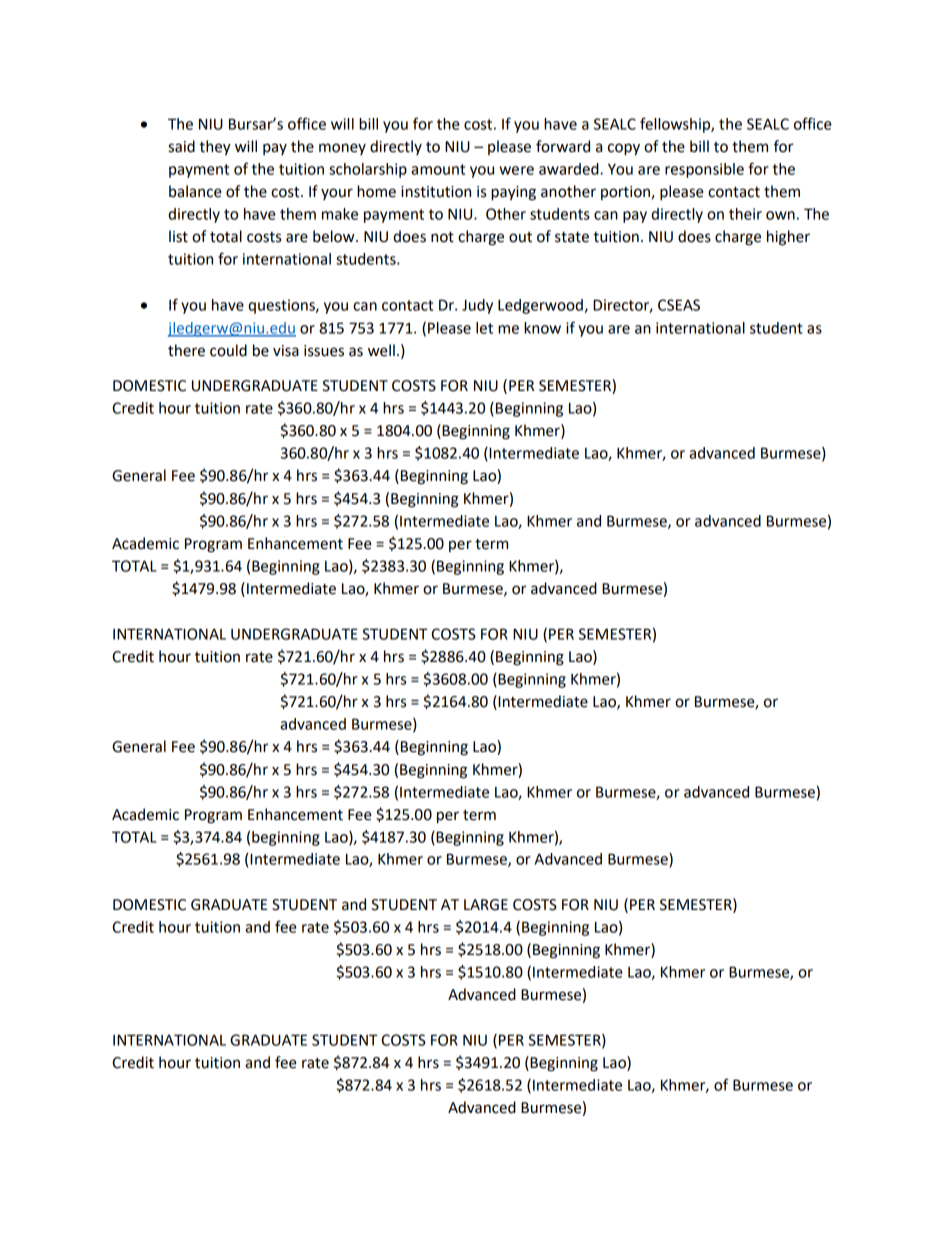  I want to click on issues, so click(324, 351).
